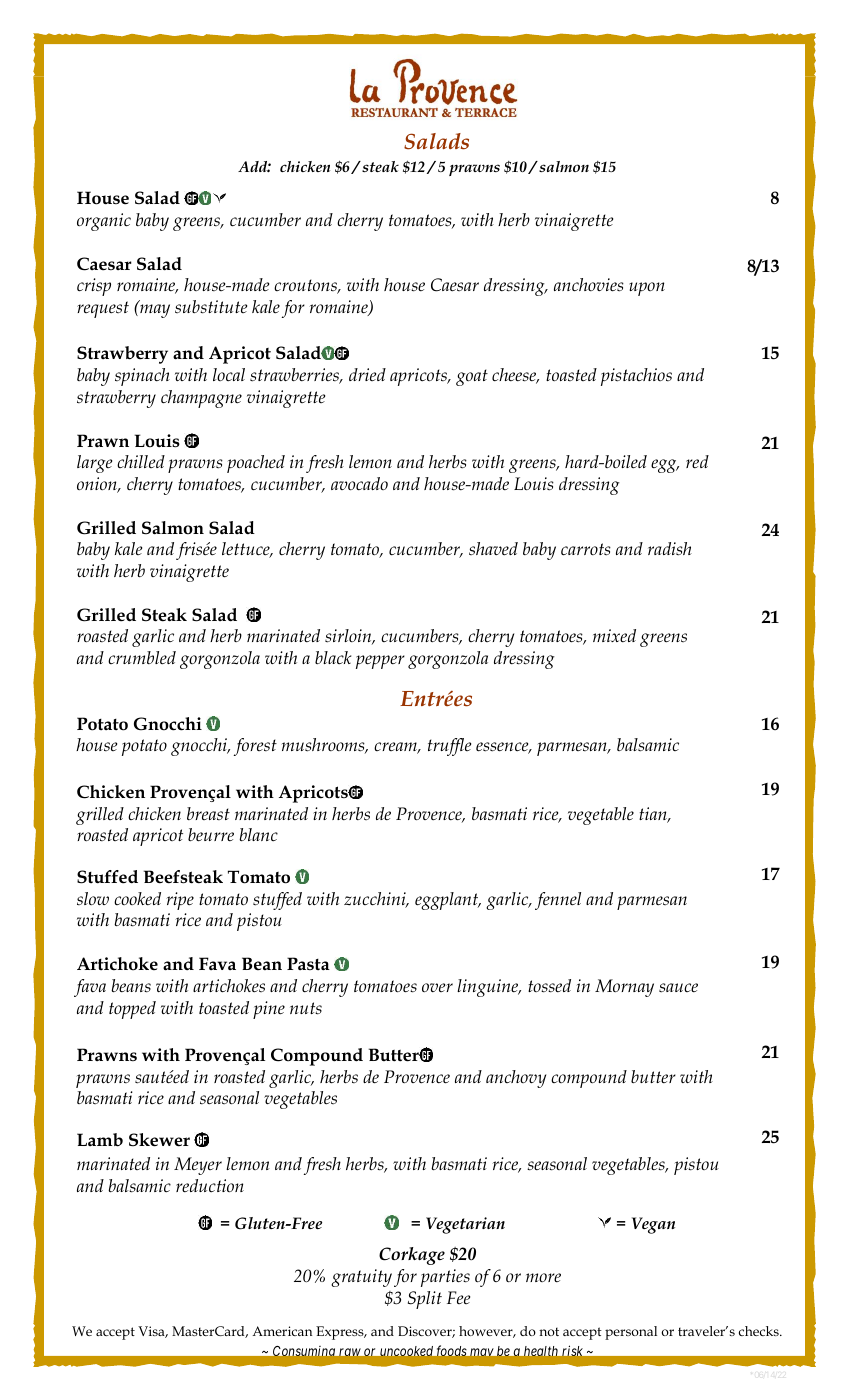 The image size is (849, 1400). What do you see at coordinates (282, 1331) in the screenshot?
I see `American` at bounding box center [282, 1331].
